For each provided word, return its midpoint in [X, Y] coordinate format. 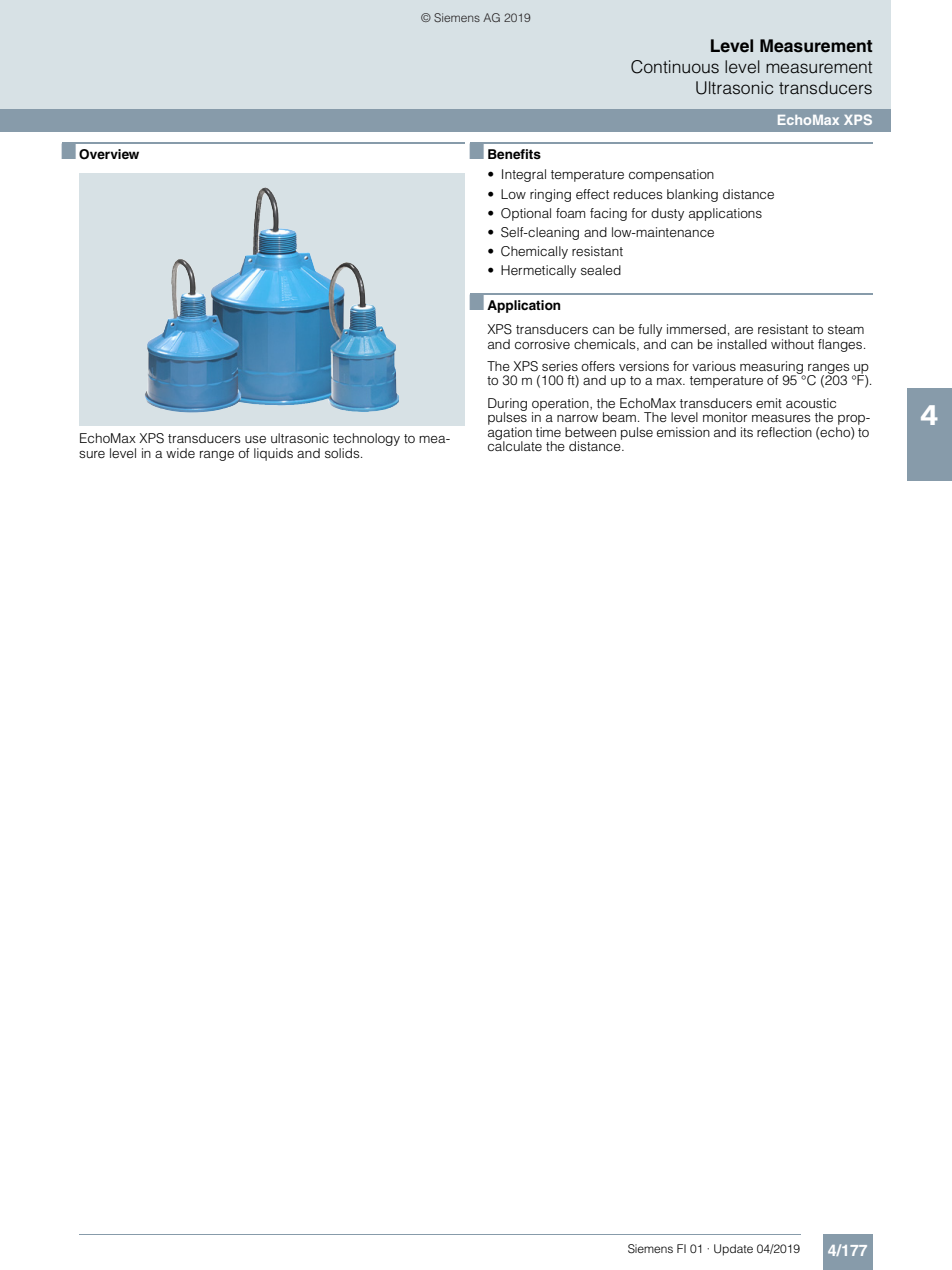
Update [733, 1250]
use [255, 439]
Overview [109, 154]
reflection [784, 432]
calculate [515, 445]
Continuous [675, 67]
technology [366, 441]
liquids [273, 454]
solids [343, 453]
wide [180, 453]
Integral [524, 175]
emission [683, 432]
